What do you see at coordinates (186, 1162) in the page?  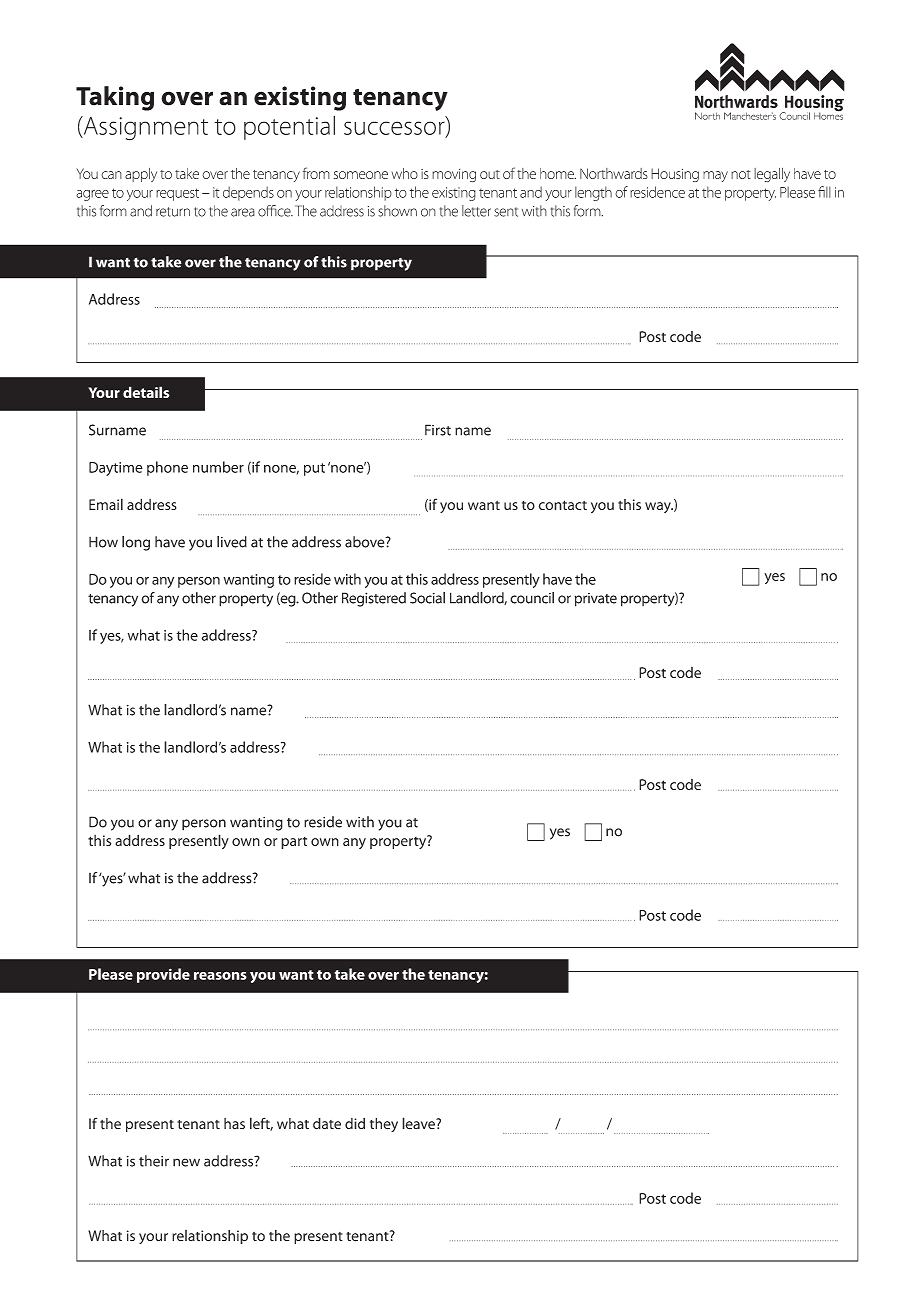 I see `new` at bounding box center [186, 1162].
